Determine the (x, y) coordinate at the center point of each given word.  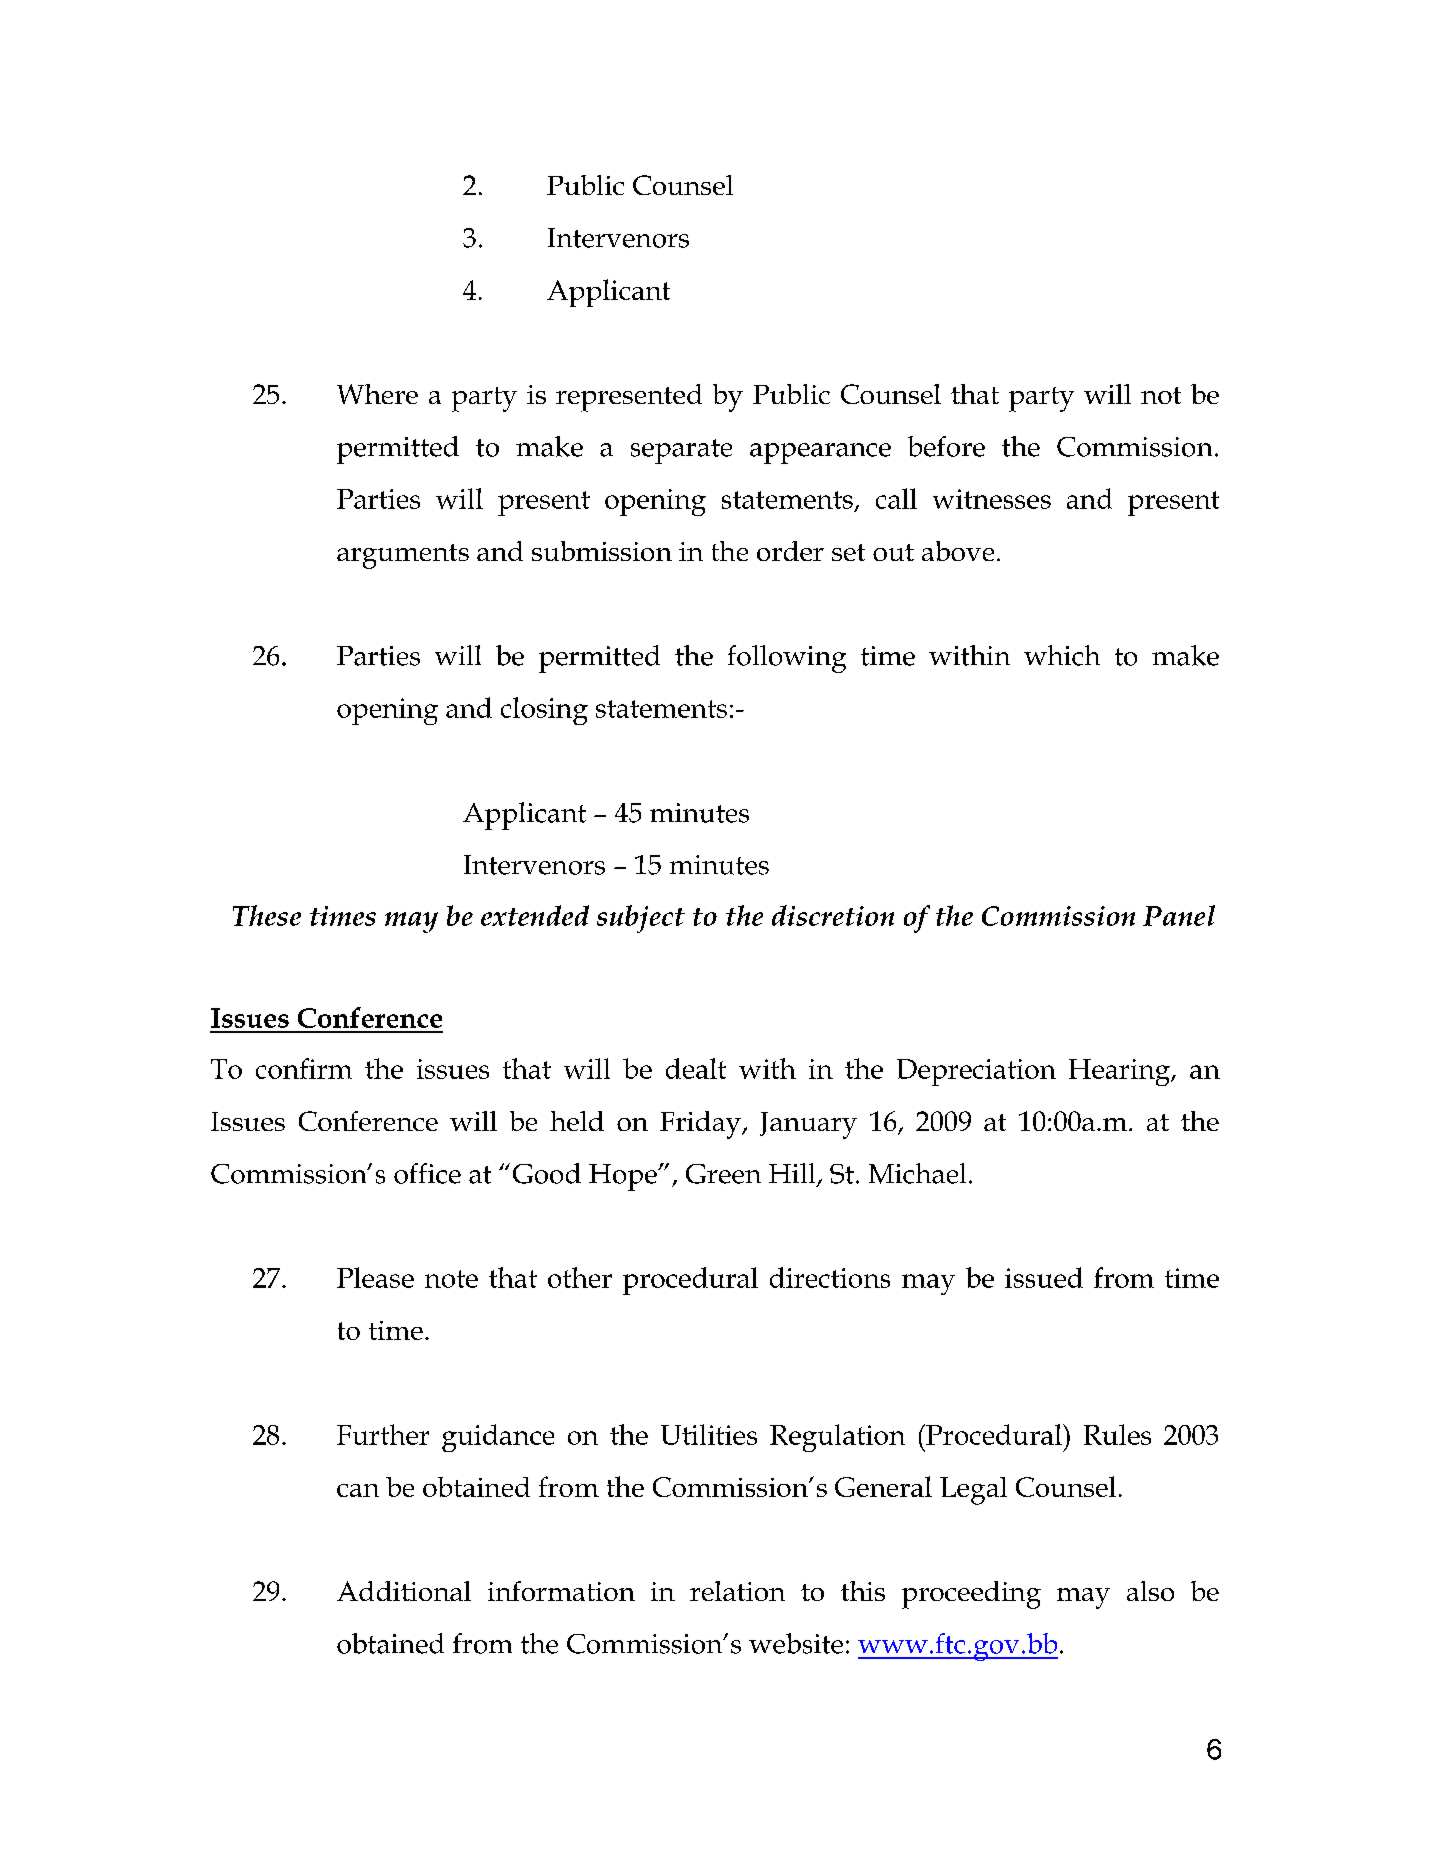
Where (377, 394)
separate (681, 451)
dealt (696, 1068)
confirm (304, 1068)
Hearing (1120, 1072)
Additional (404, 1591)
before (946, 446)
